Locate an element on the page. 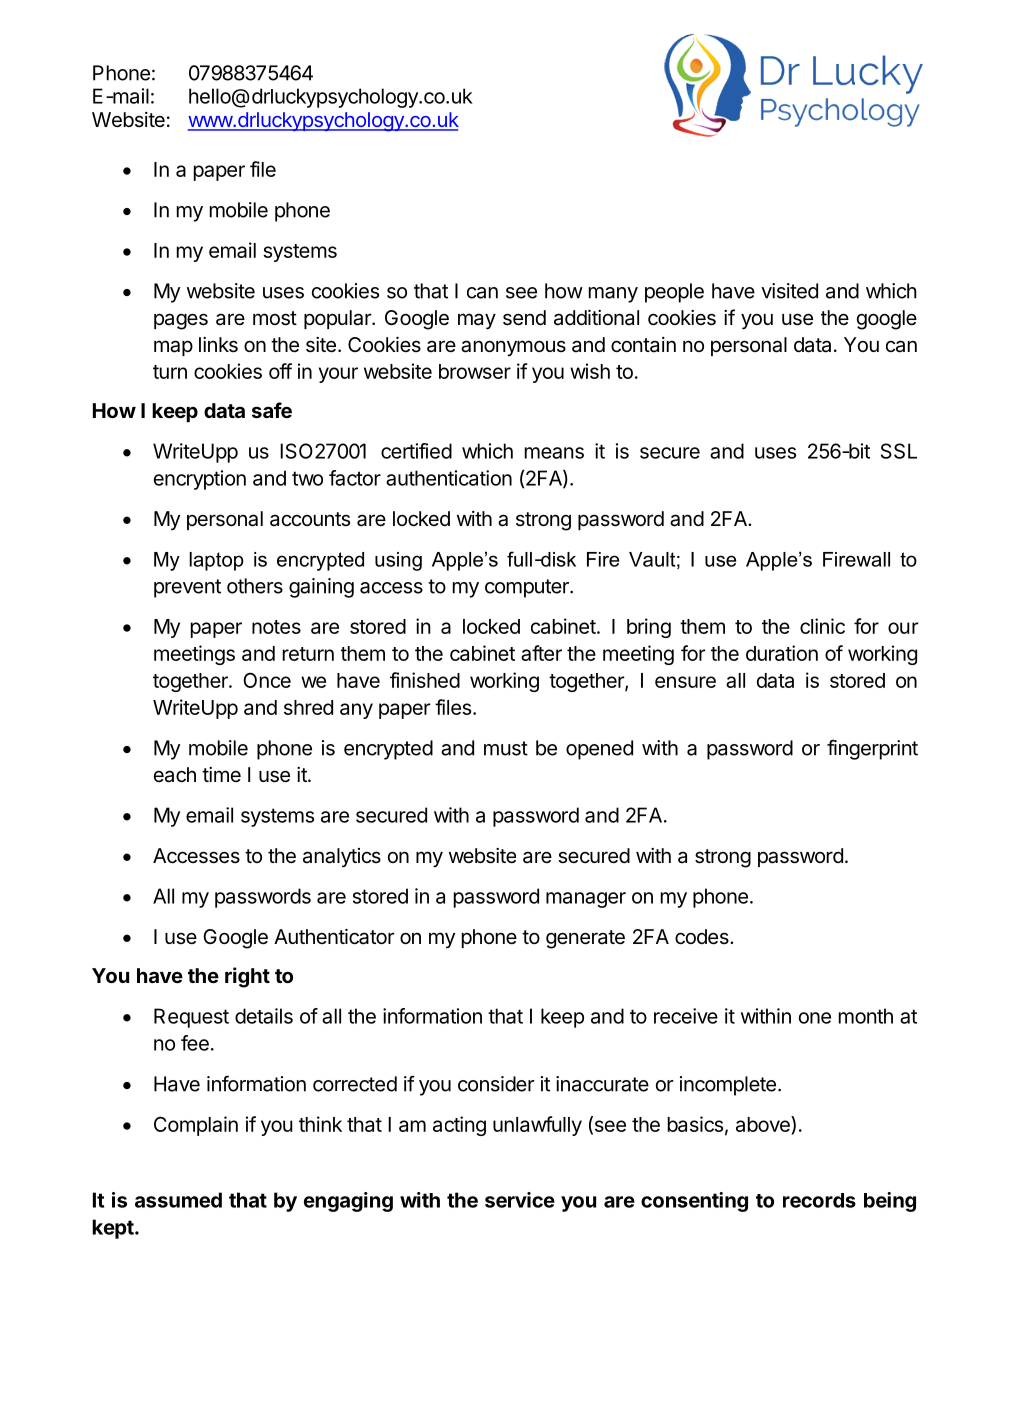 The width and height of the document is (1009, 1428). right is located at coordinates (247, 977).
